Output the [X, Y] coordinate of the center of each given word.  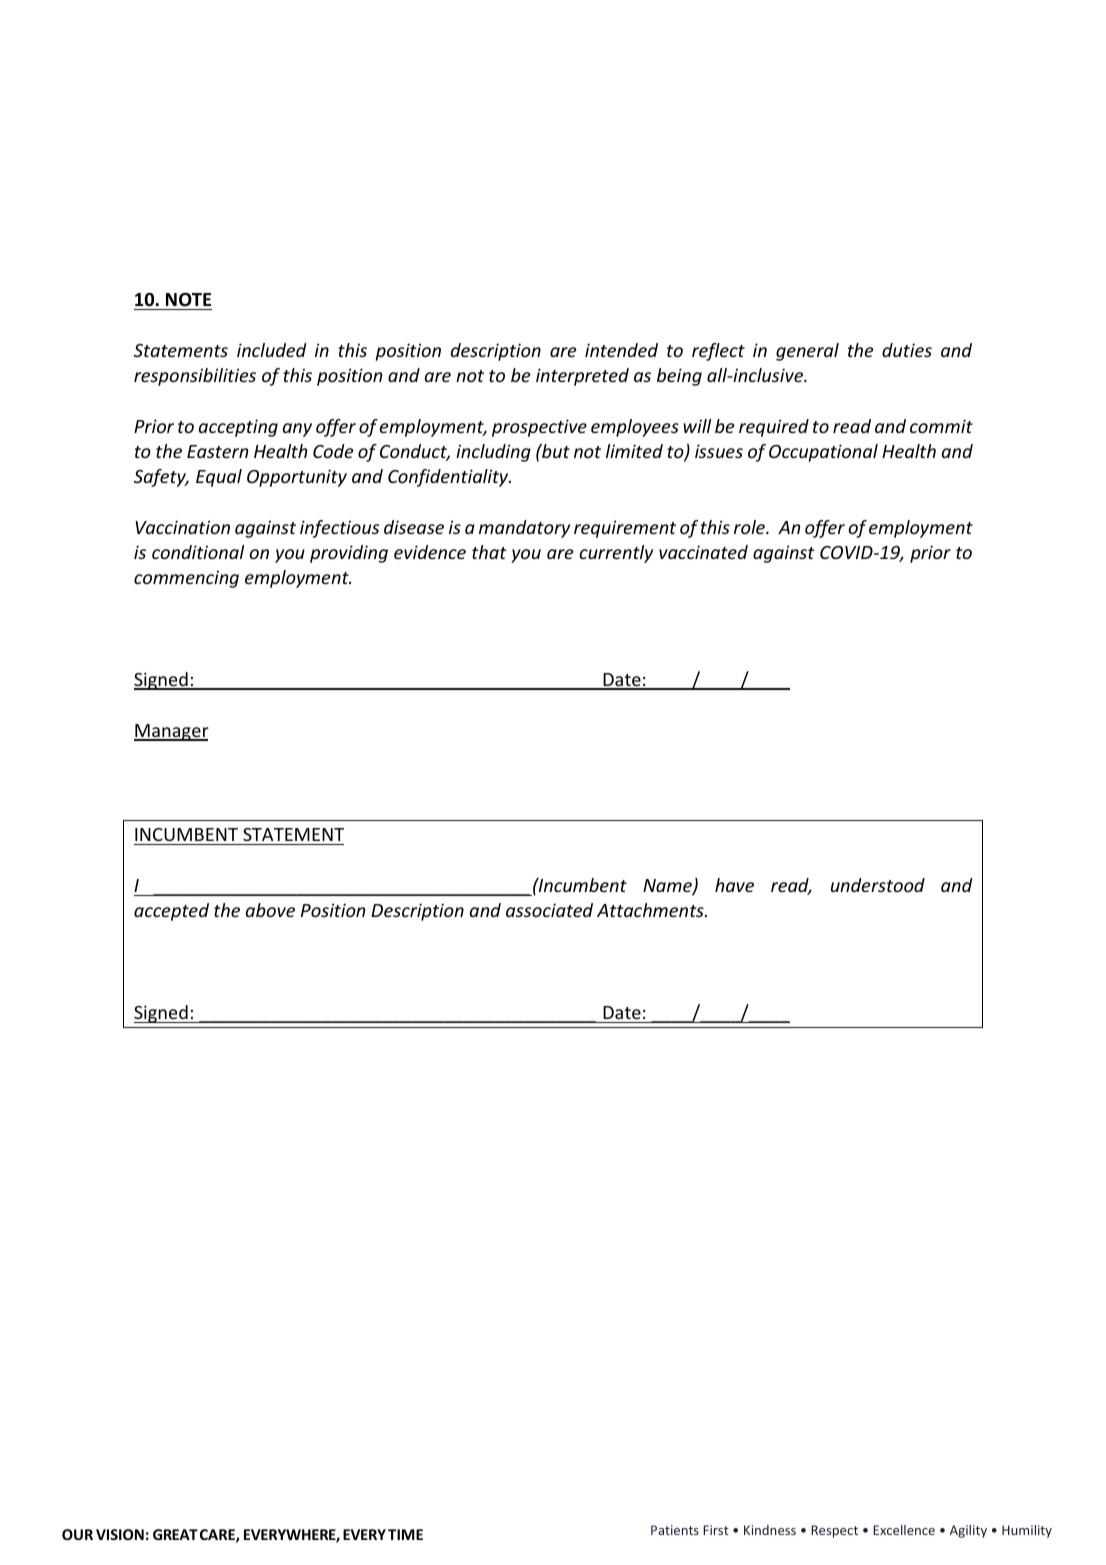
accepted [171, 912]
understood [878, 885]
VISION [120, 1534]
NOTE [188, 300]
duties [907, 350]
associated [549, 910]
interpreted [582, 377]
